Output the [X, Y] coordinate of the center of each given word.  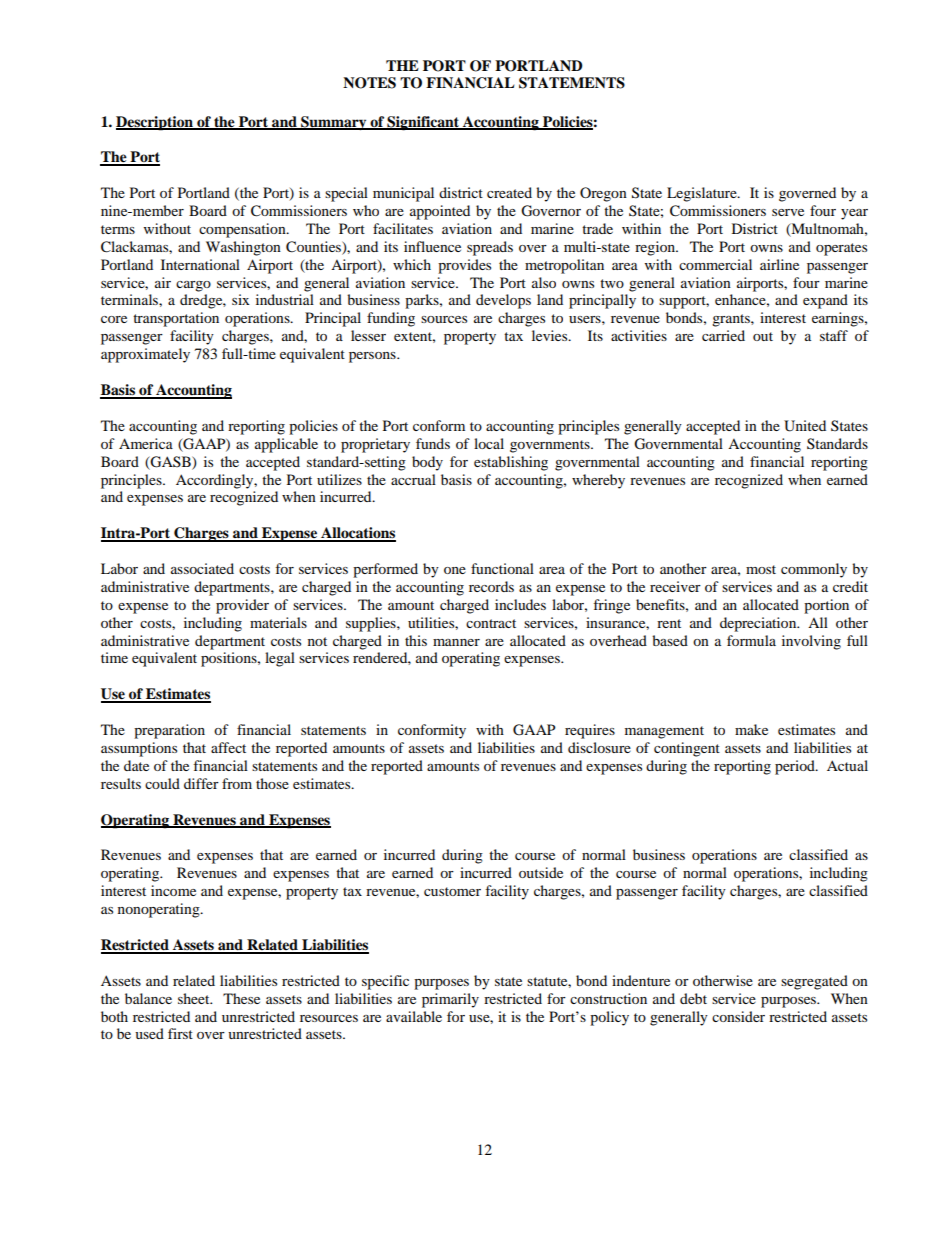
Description [155, 123]
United [805, 426]
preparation [169, 731]
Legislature [703, 194]
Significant [424, 123]
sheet [195, 998]
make [751, 729]
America [146, 443]
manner [456, 642]
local [489, 443]
